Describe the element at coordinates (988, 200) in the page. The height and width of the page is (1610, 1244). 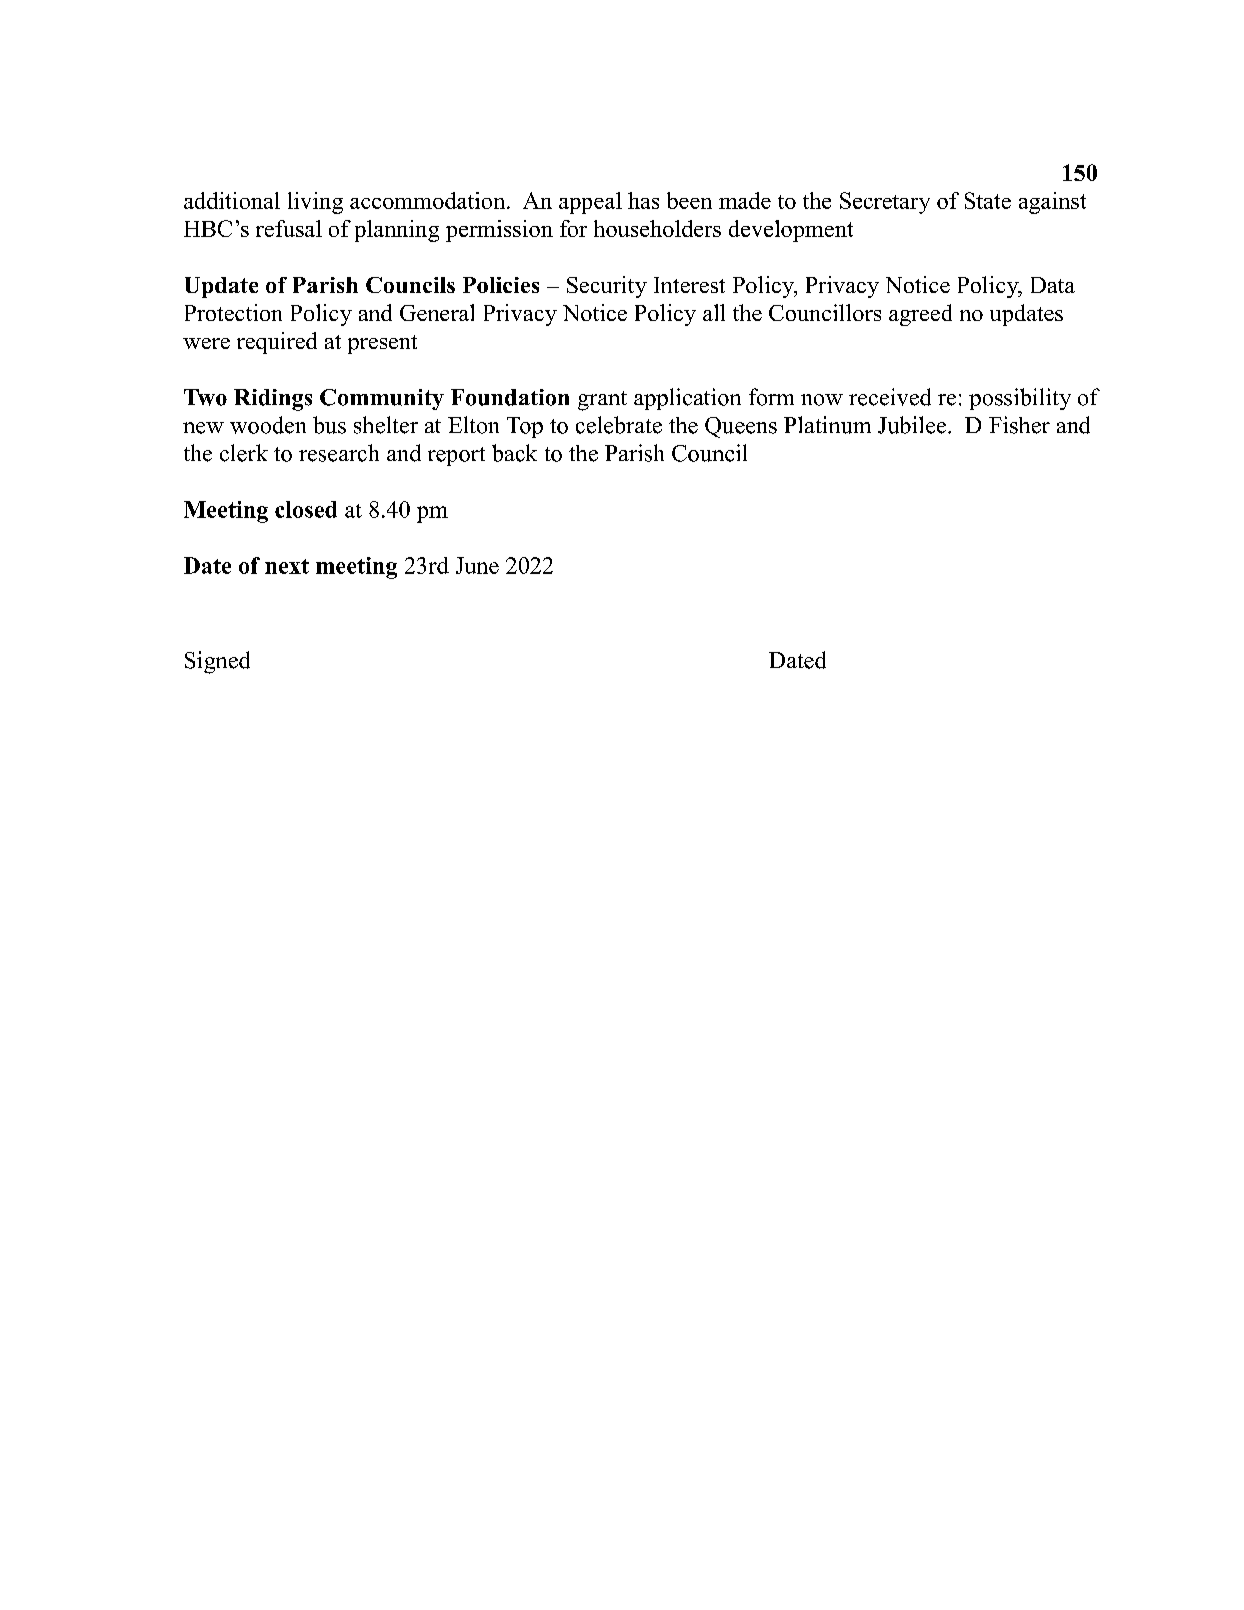
I see `State` at that location.
